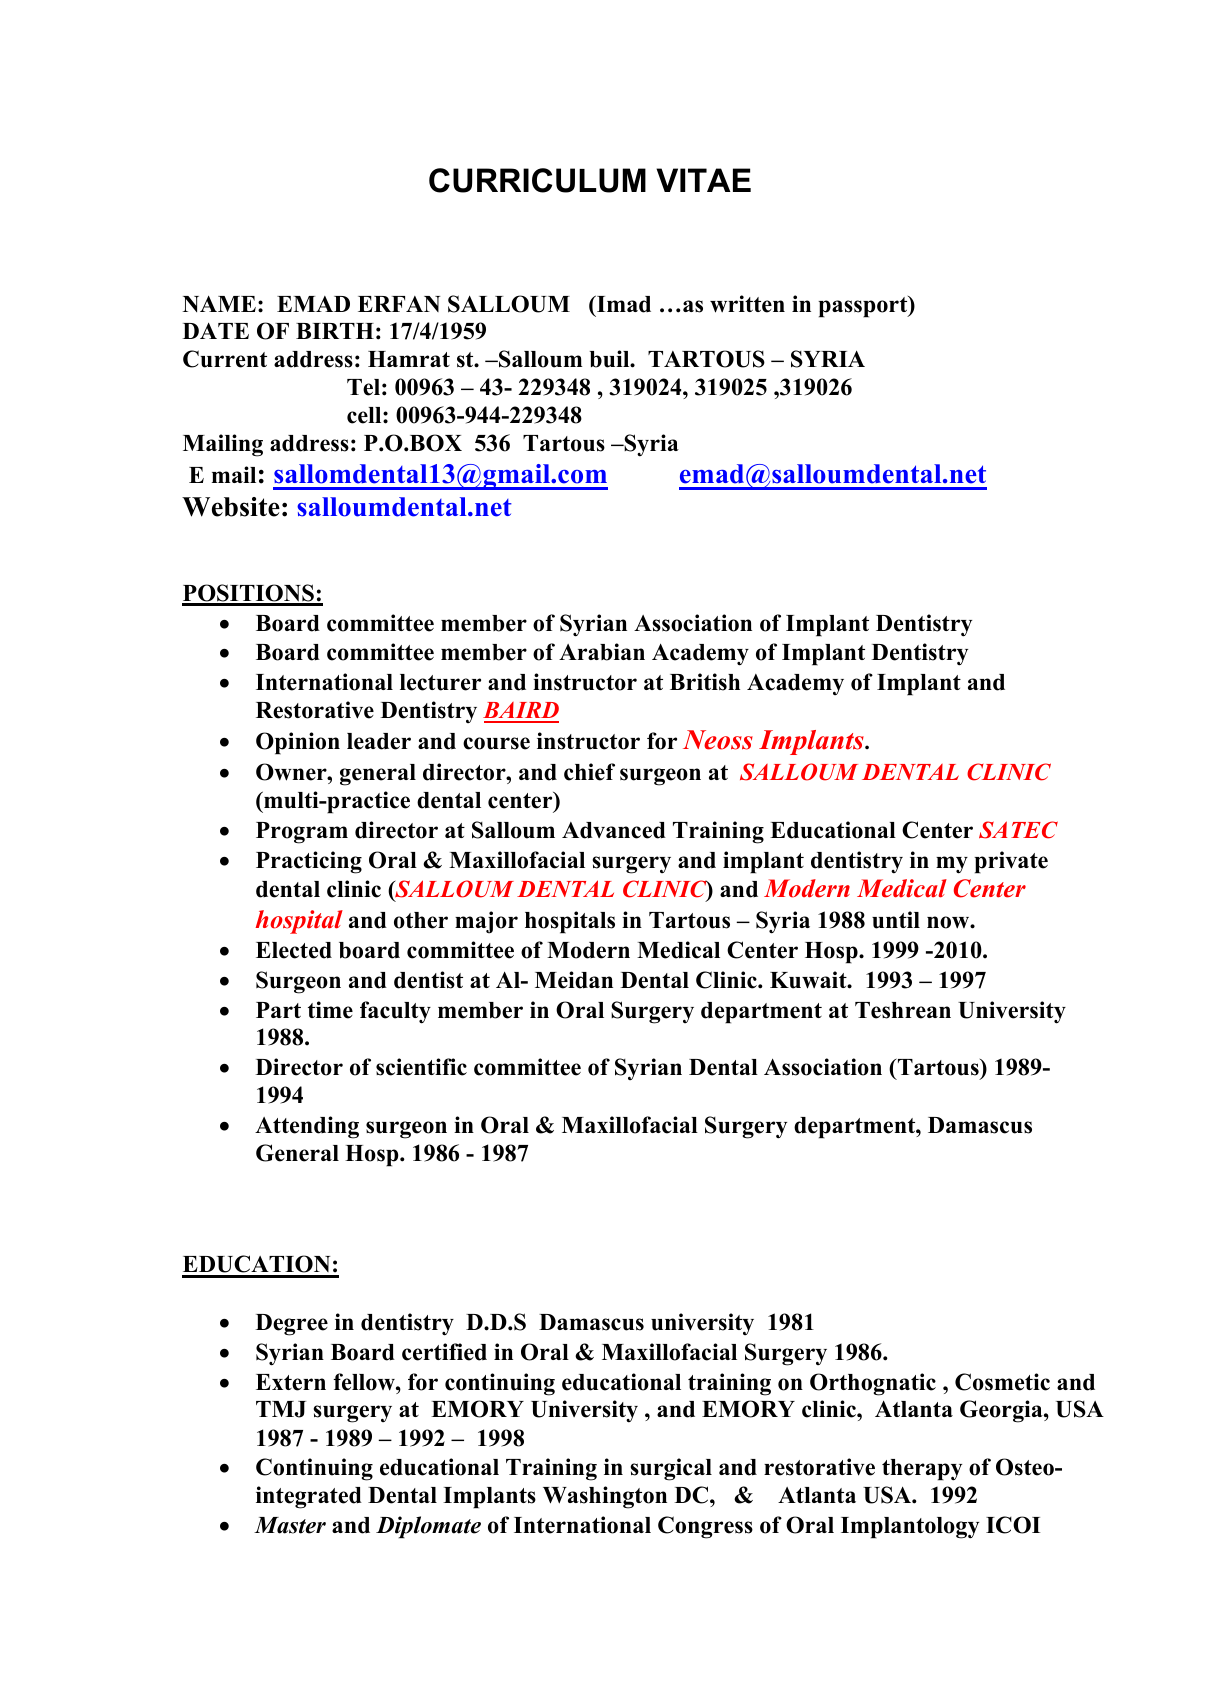 This screenshot has width=1206, height=1707. Describe the element at coordinates (291, 1325) in the screenshot. I see `Degree` at that location.
